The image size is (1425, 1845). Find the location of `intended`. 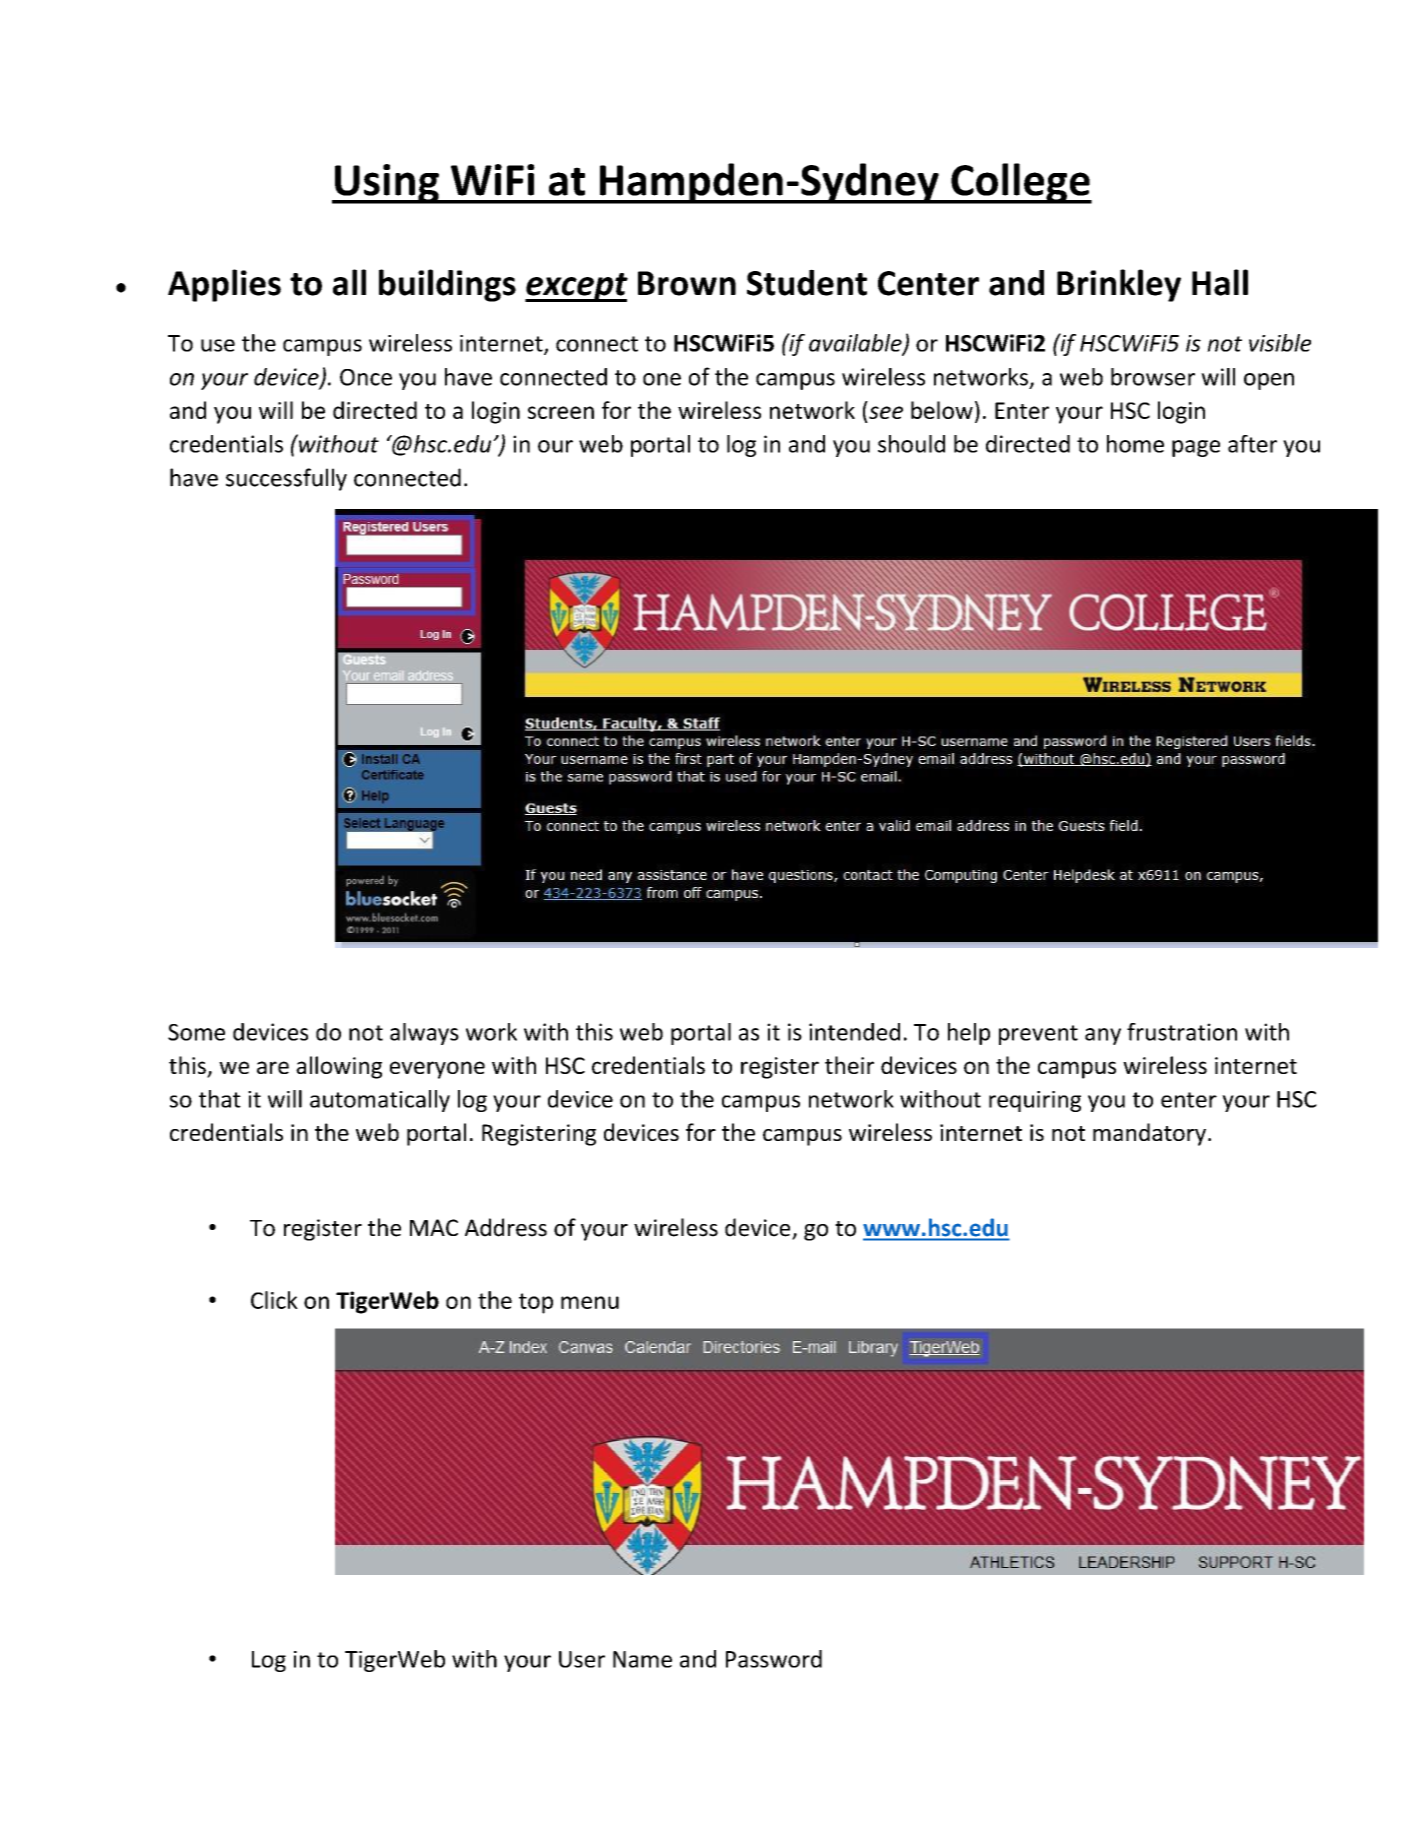

intended is located at coordinates (854, 1032).
